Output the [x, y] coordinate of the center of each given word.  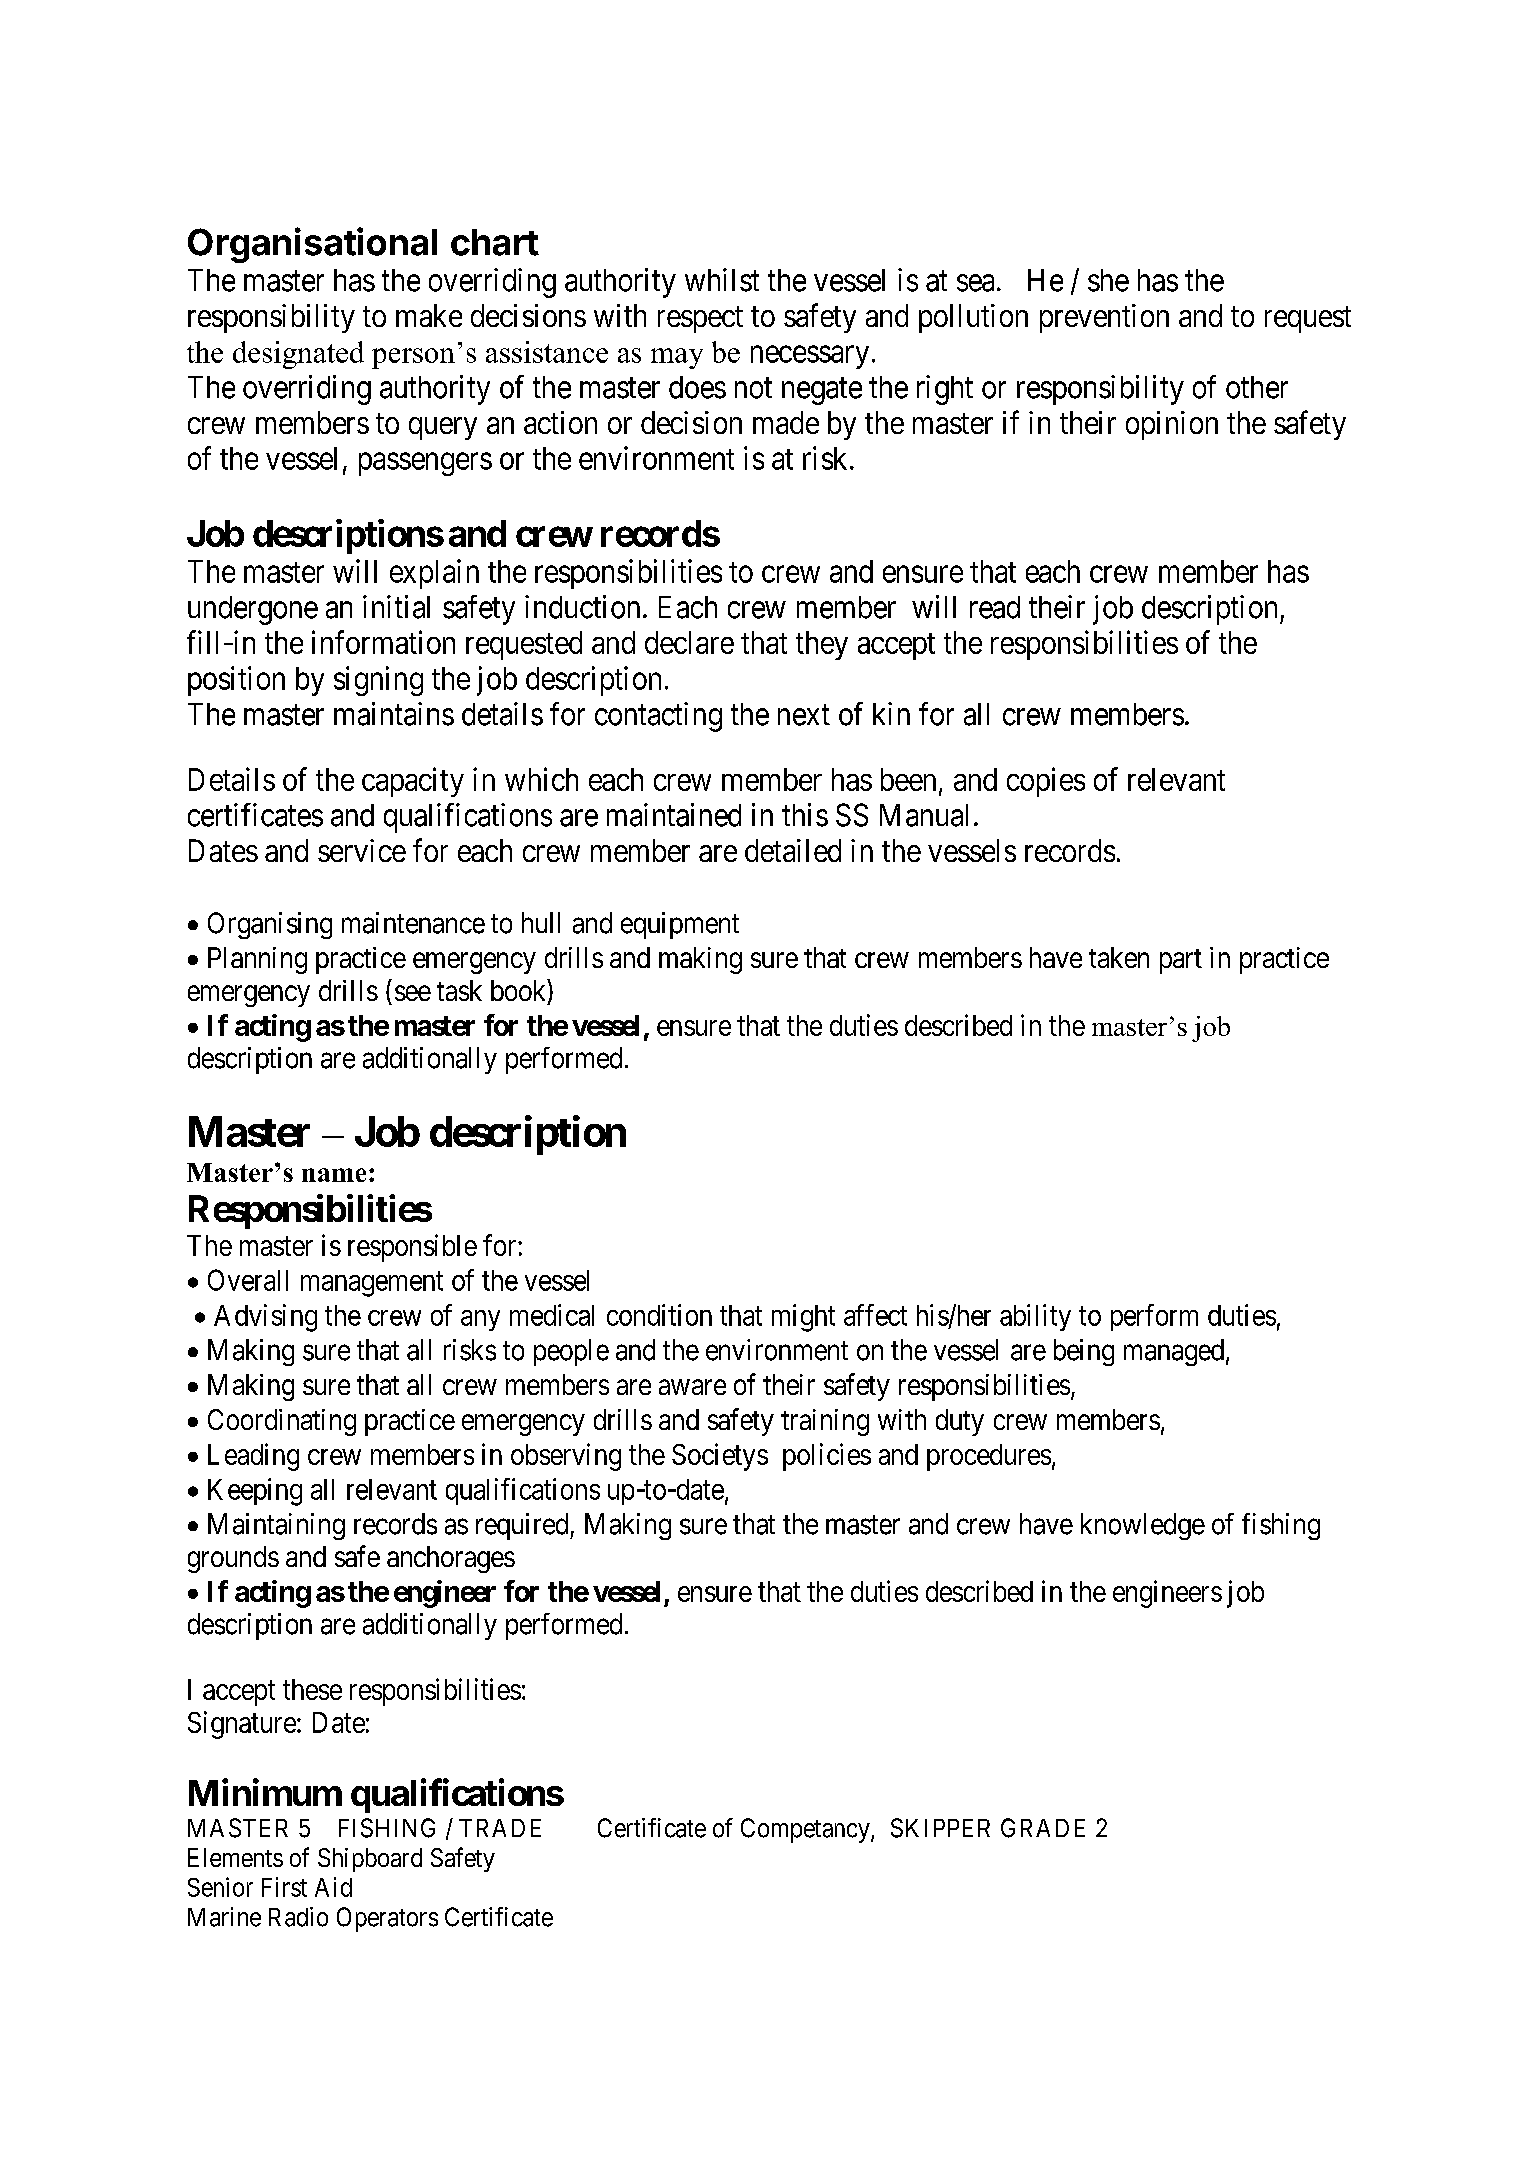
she [1108, 280]
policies [827, 1457]
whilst [722, 280]
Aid [333, 1887]
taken [1119, 957]
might [803, 1318]
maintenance [413, 923]
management [372, 1284]
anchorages [451, 1559]
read [995, 607]
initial [396, 607]
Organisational [312, 245]
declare [689, 642]
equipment [680, 925]
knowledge [1143, 1526]
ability [1035, 1317]
